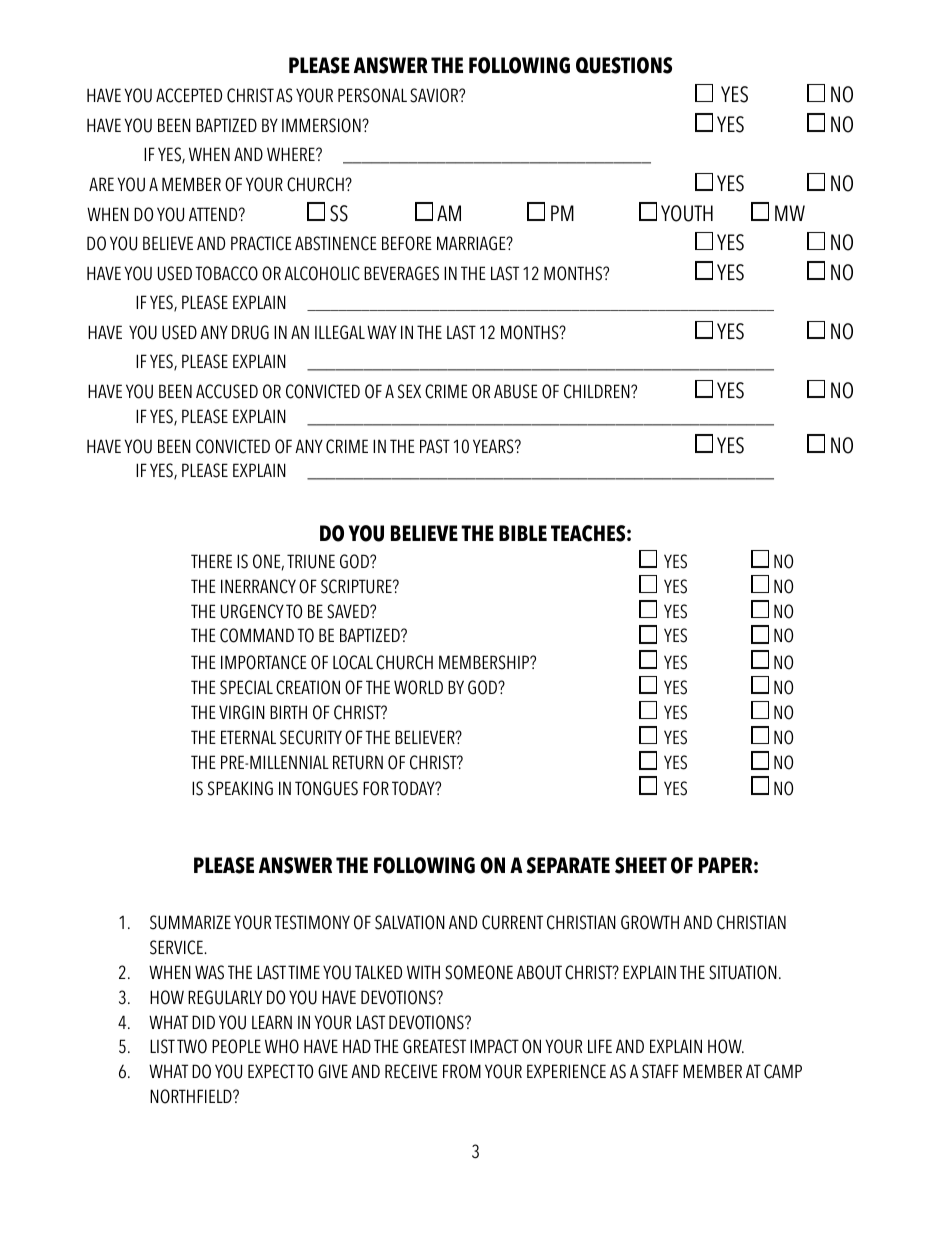  I want to click on TWO, so click(192, 1046).
